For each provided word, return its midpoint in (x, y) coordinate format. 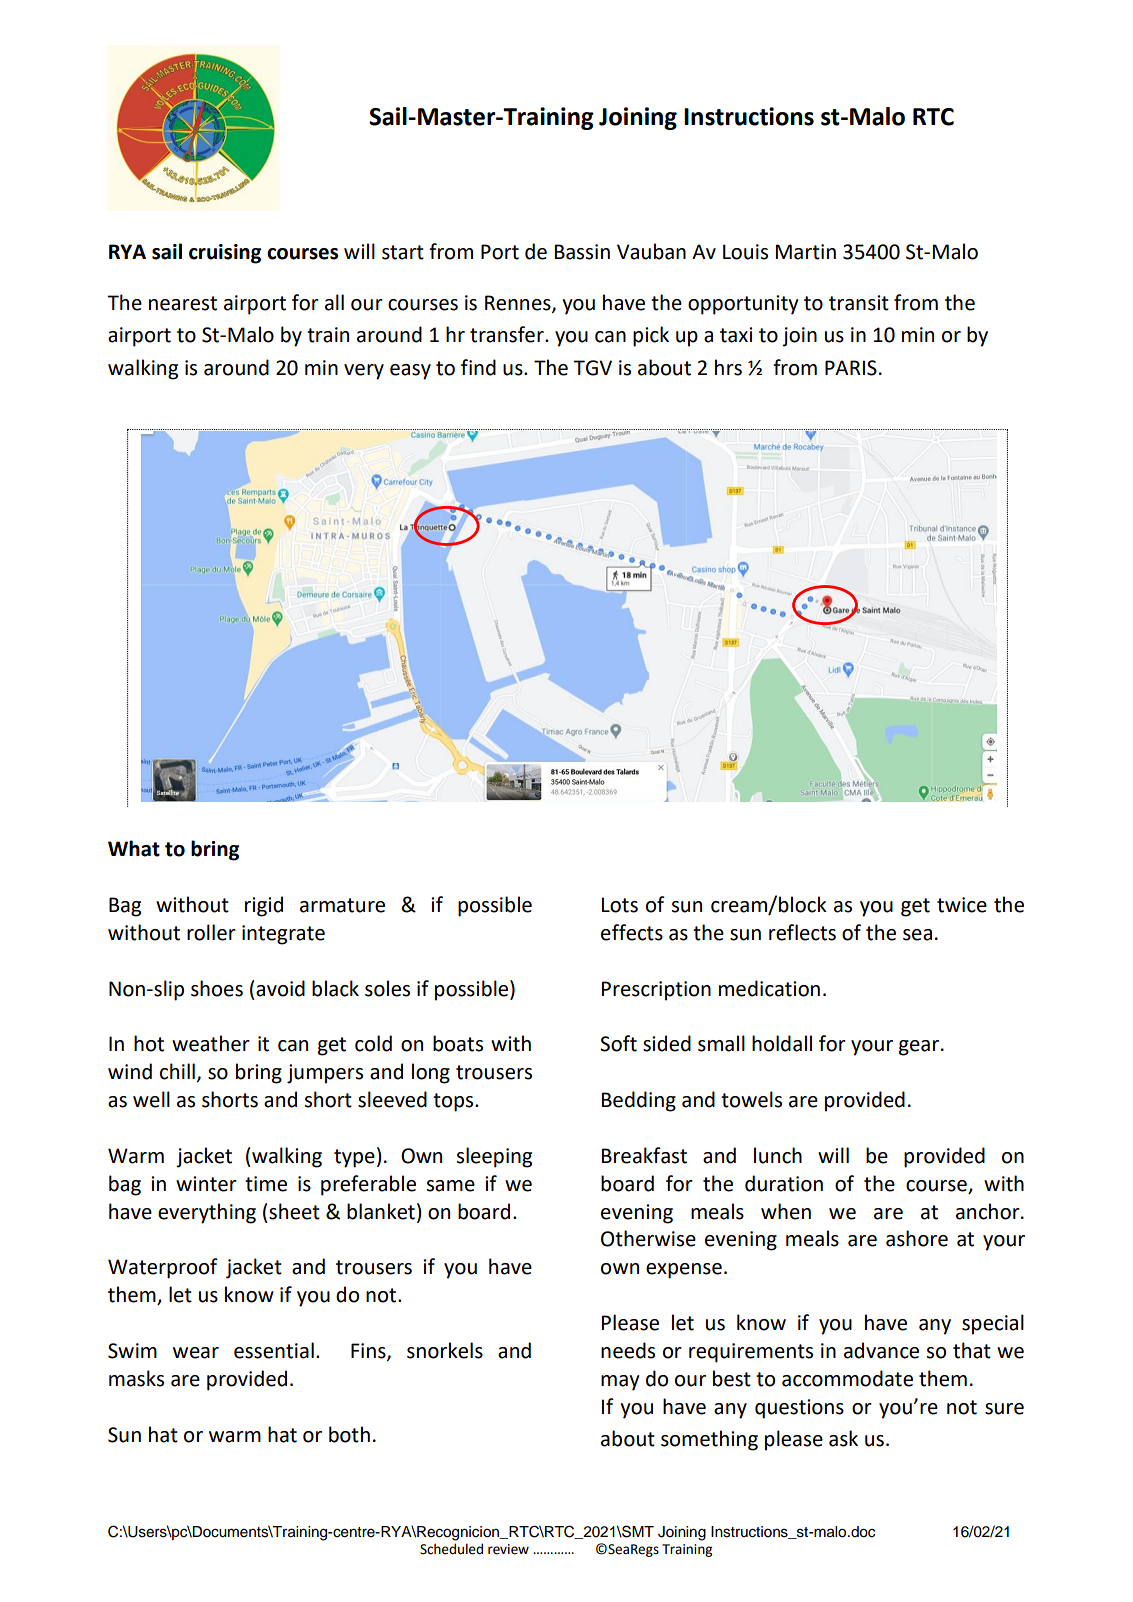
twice (962, 905)
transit (859, 303)
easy (410, 372)
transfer (508, 334)
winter (206, 1184)
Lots (619, 905)
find (478, 367)
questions (799, 1409)
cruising (225, 254)
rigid (264, 906)
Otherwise (648, 1238)
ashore (917, 1238)
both (349, 1434)
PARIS (851, 368)
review (508, 1549)
